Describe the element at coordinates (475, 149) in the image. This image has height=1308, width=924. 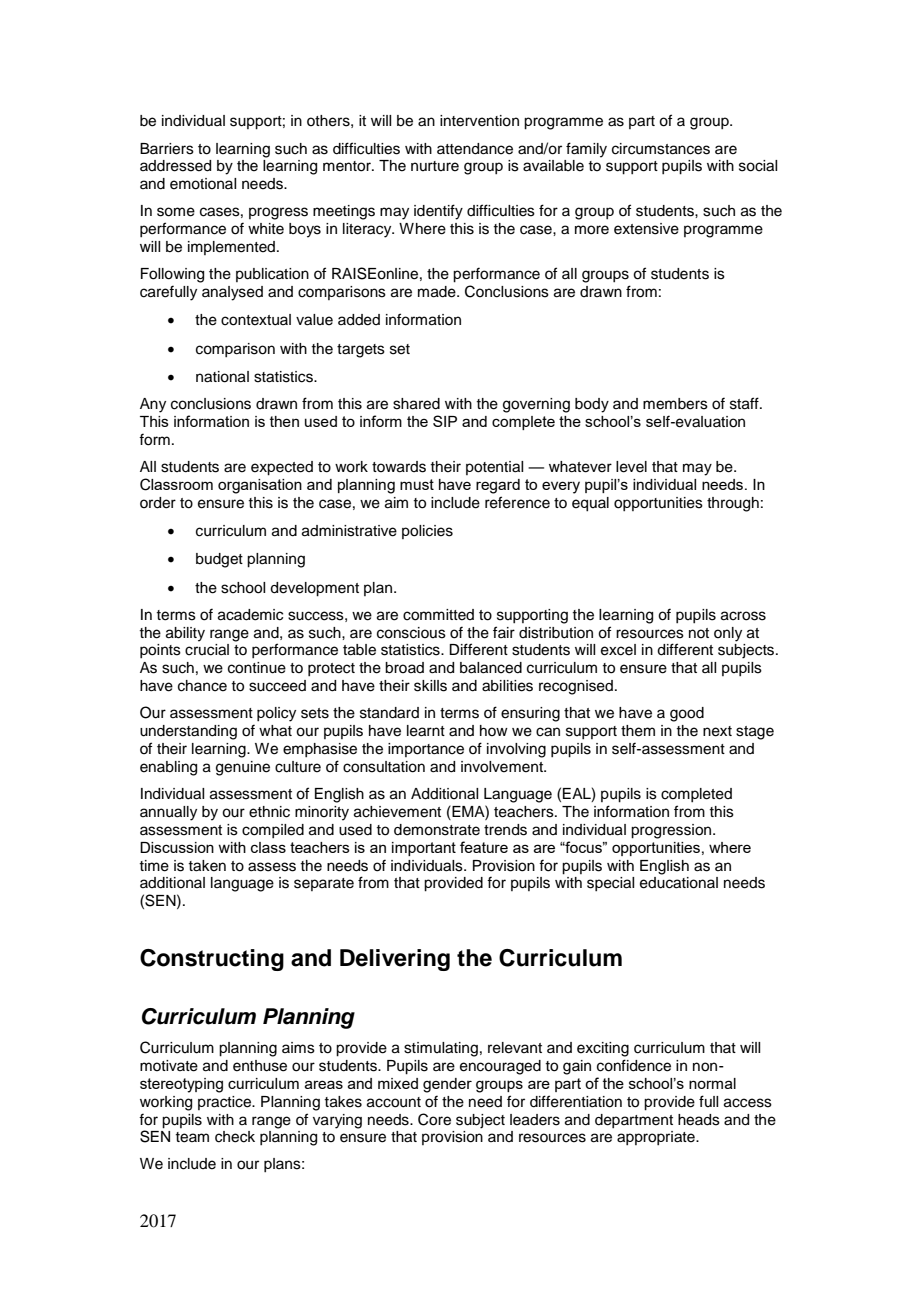
I see `attendance` at that location.
